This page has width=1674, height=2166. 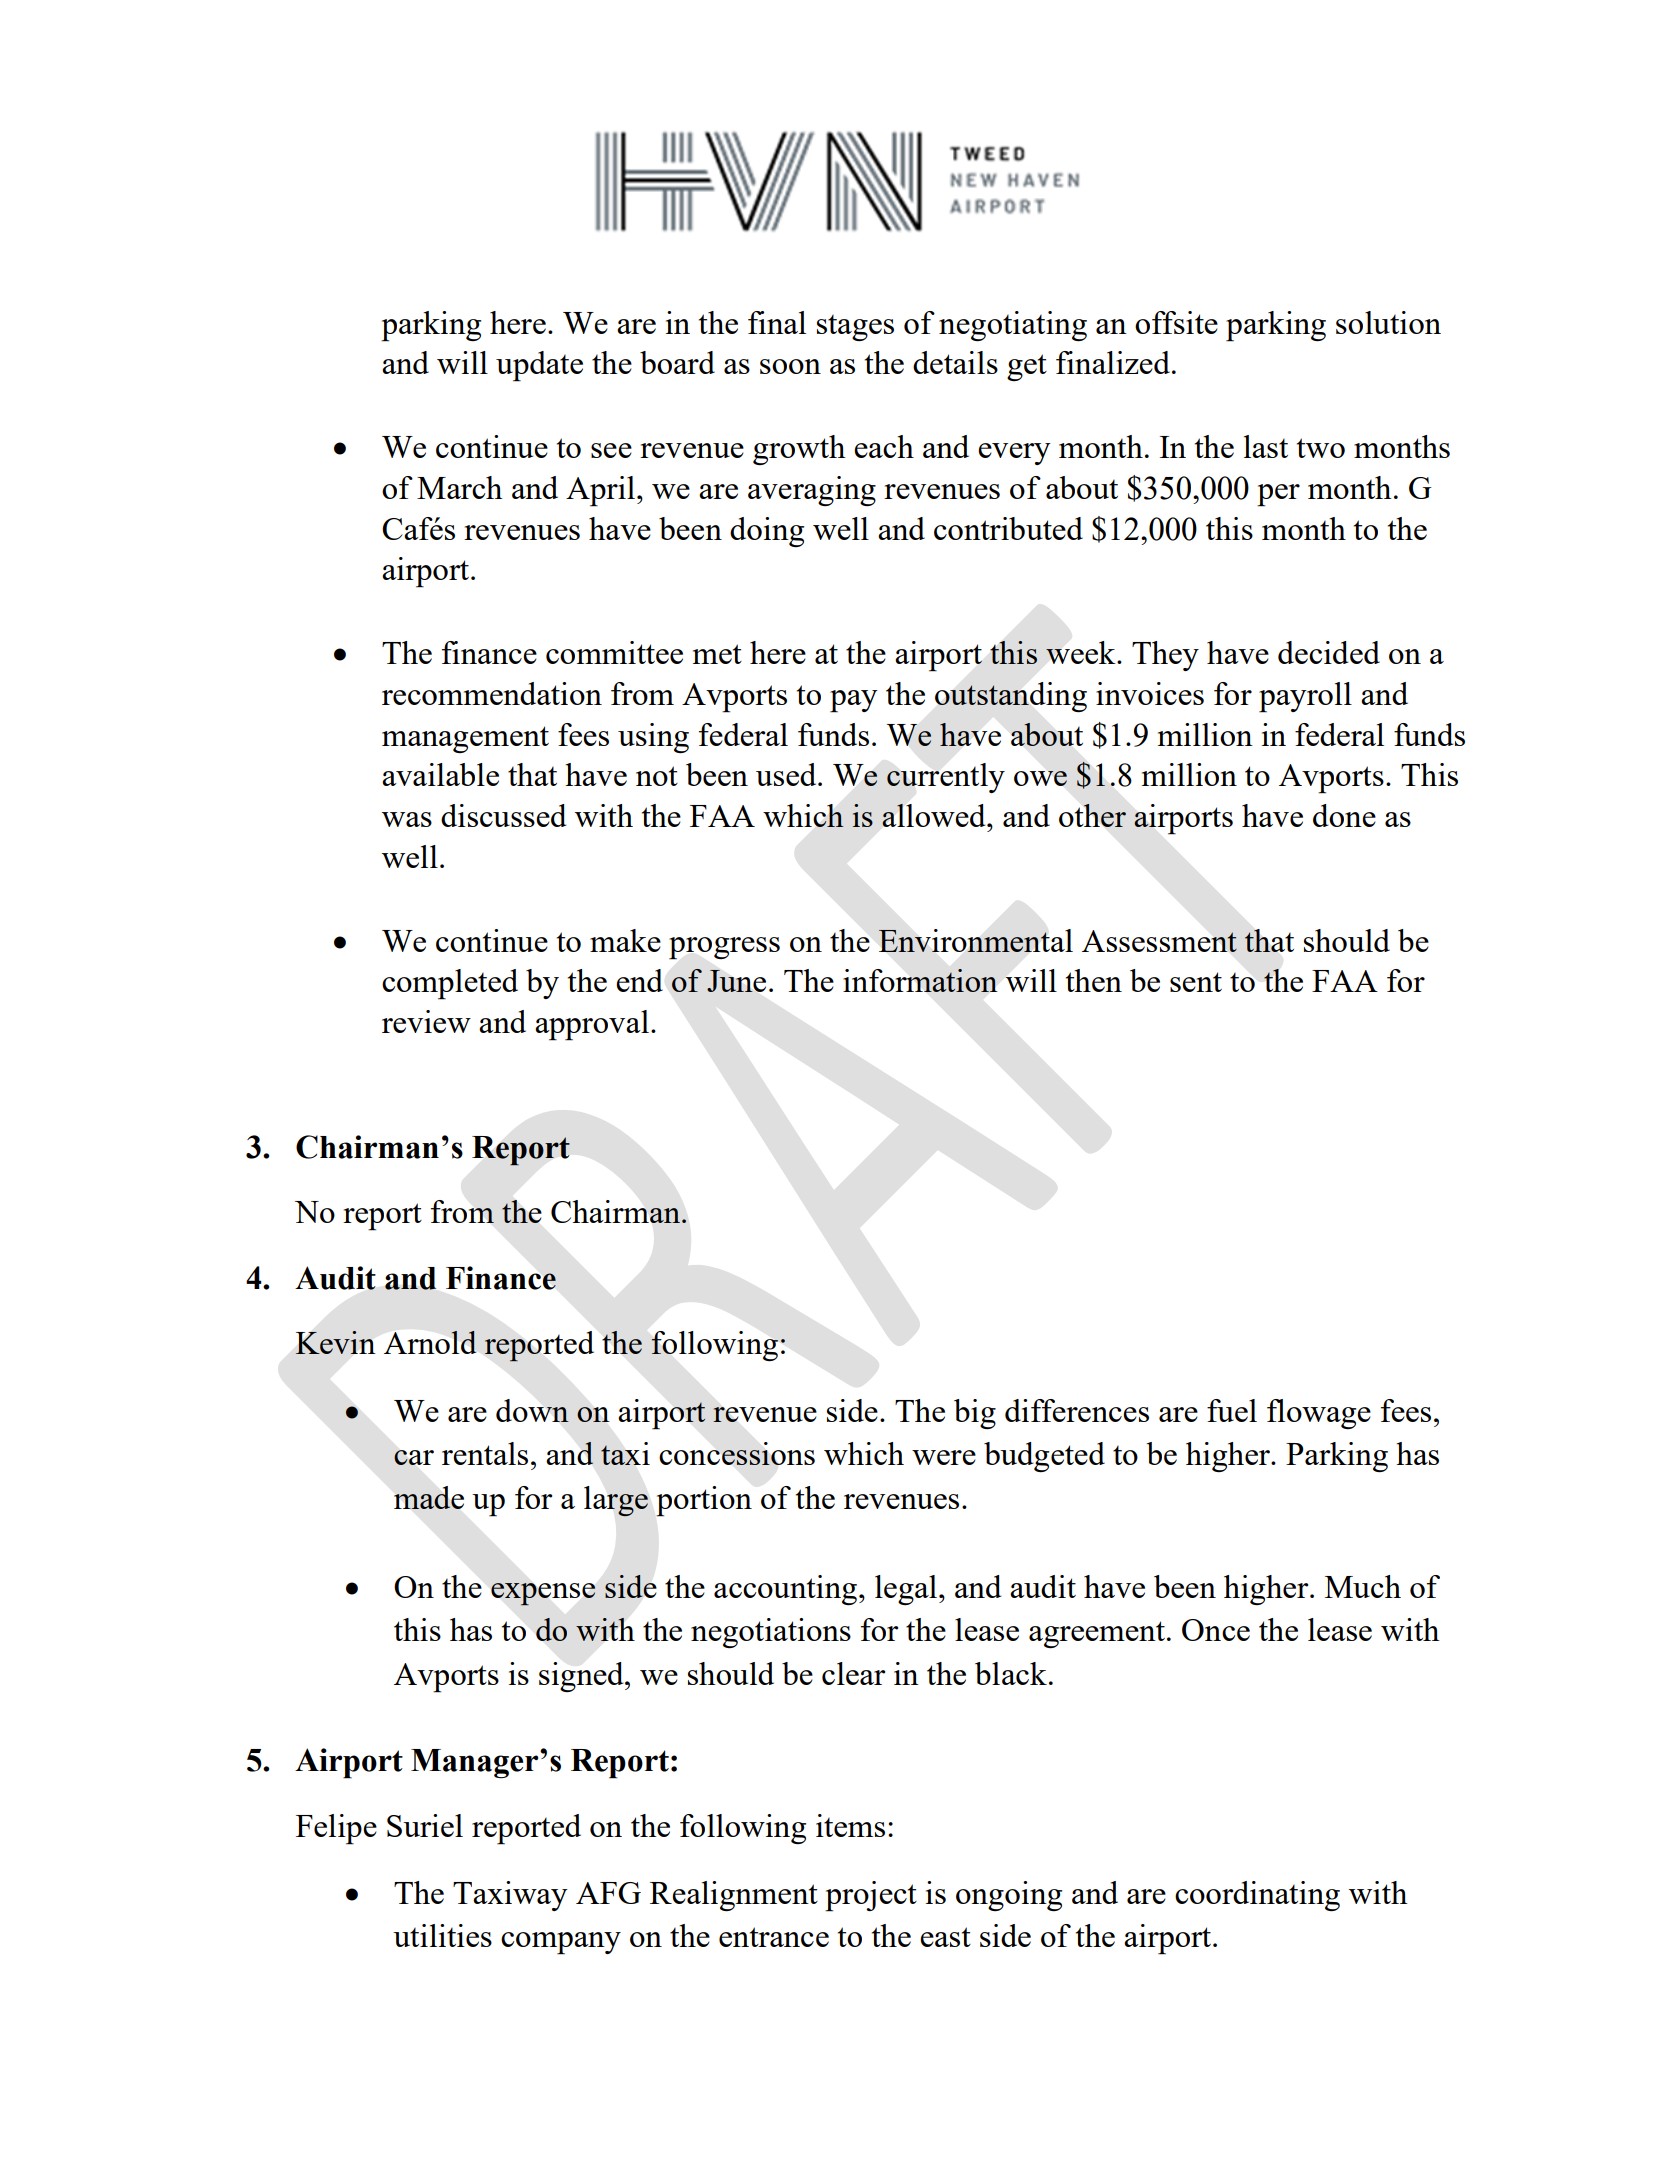 I want to click on Arnold, so click(x=430, y=1342).
